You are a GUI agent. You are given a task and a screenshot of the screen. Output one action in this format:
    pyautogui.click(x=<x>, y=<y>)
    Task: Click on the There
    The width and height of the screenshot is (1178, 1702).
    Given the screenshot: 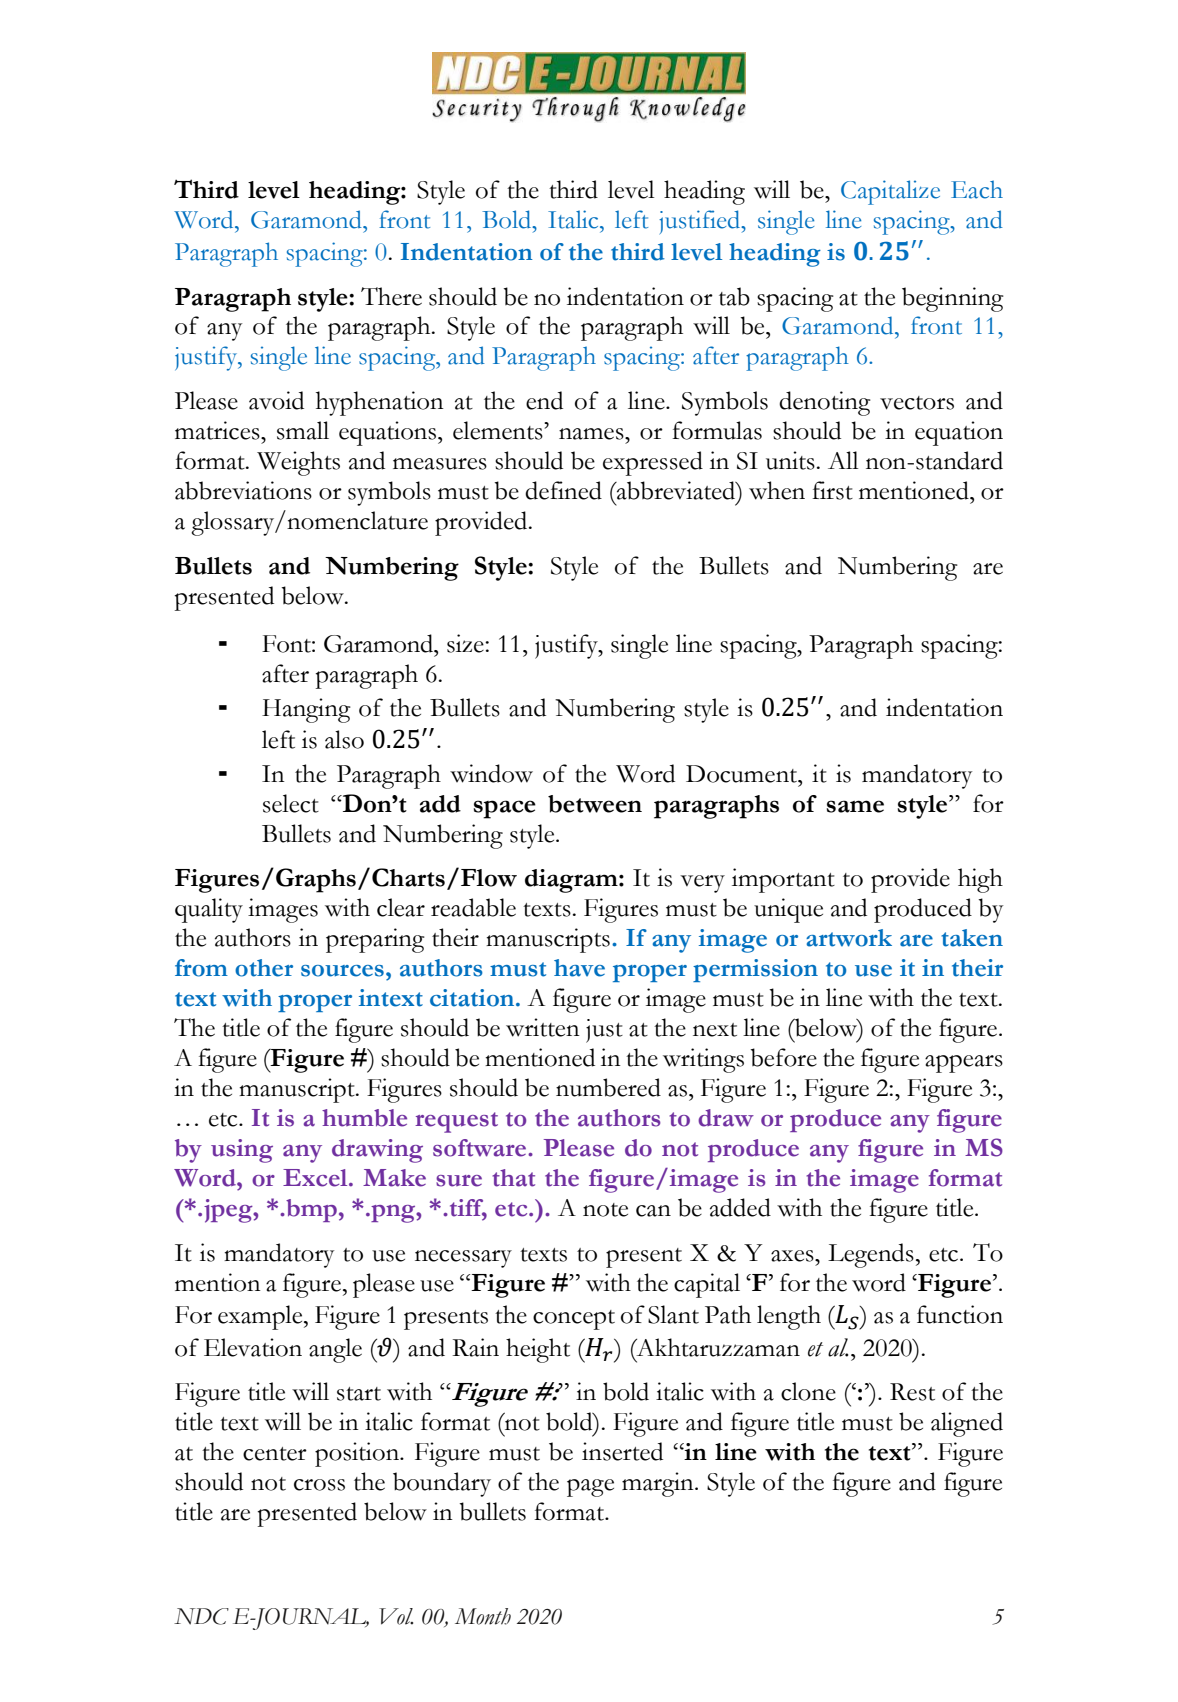 What is the action you would take?
    pyautogui.click(x=391, y=296)
